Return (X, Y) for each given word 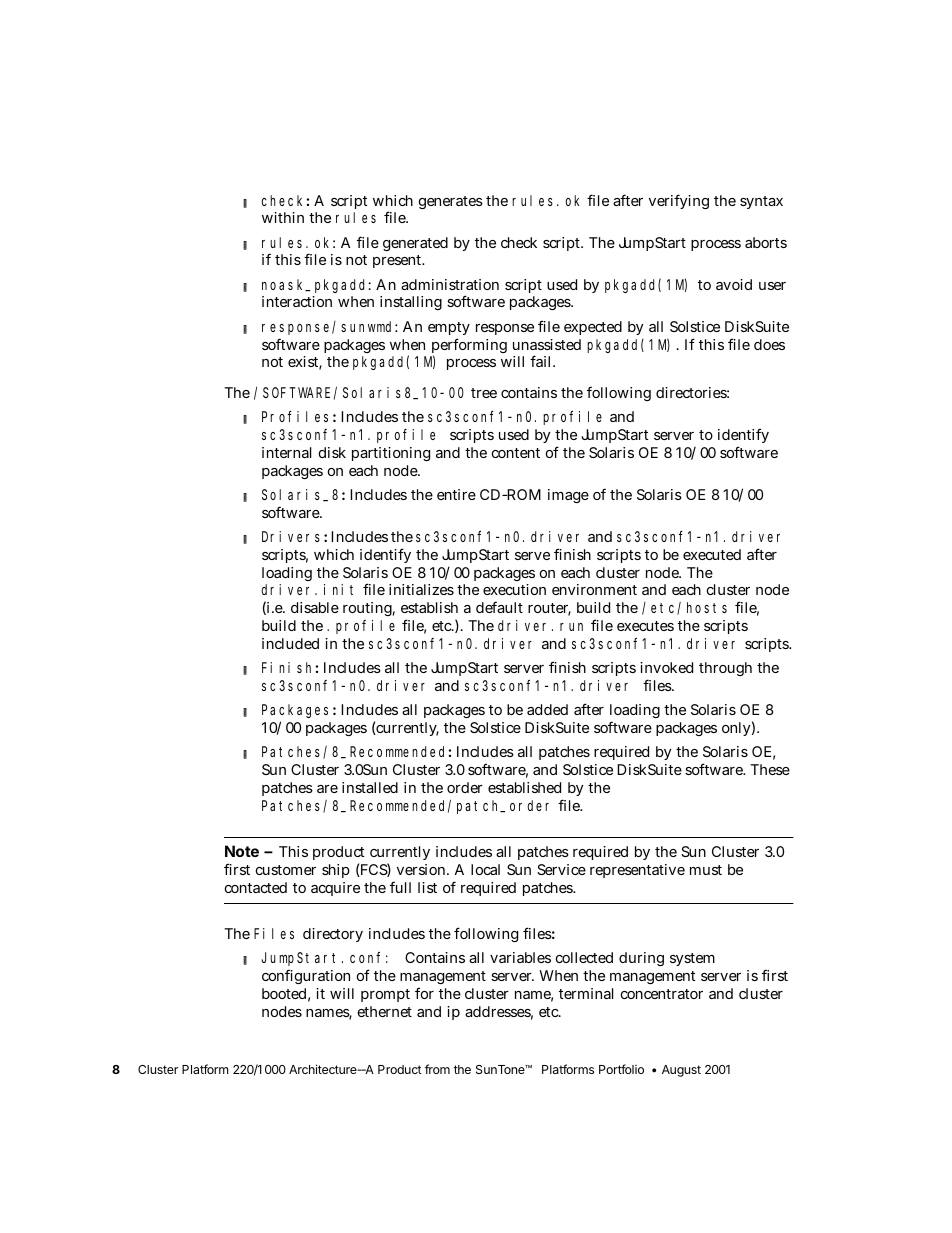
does (769, 344)
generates (451, 202)
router (549, 609)
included (290, 643)
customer (286, 870)
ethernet (385, 1011)
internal (286, 452)
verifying (679, 201)
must (706, 870)
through (725, 669)
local (485, 869)
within (283, 217)
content (516, 453)
